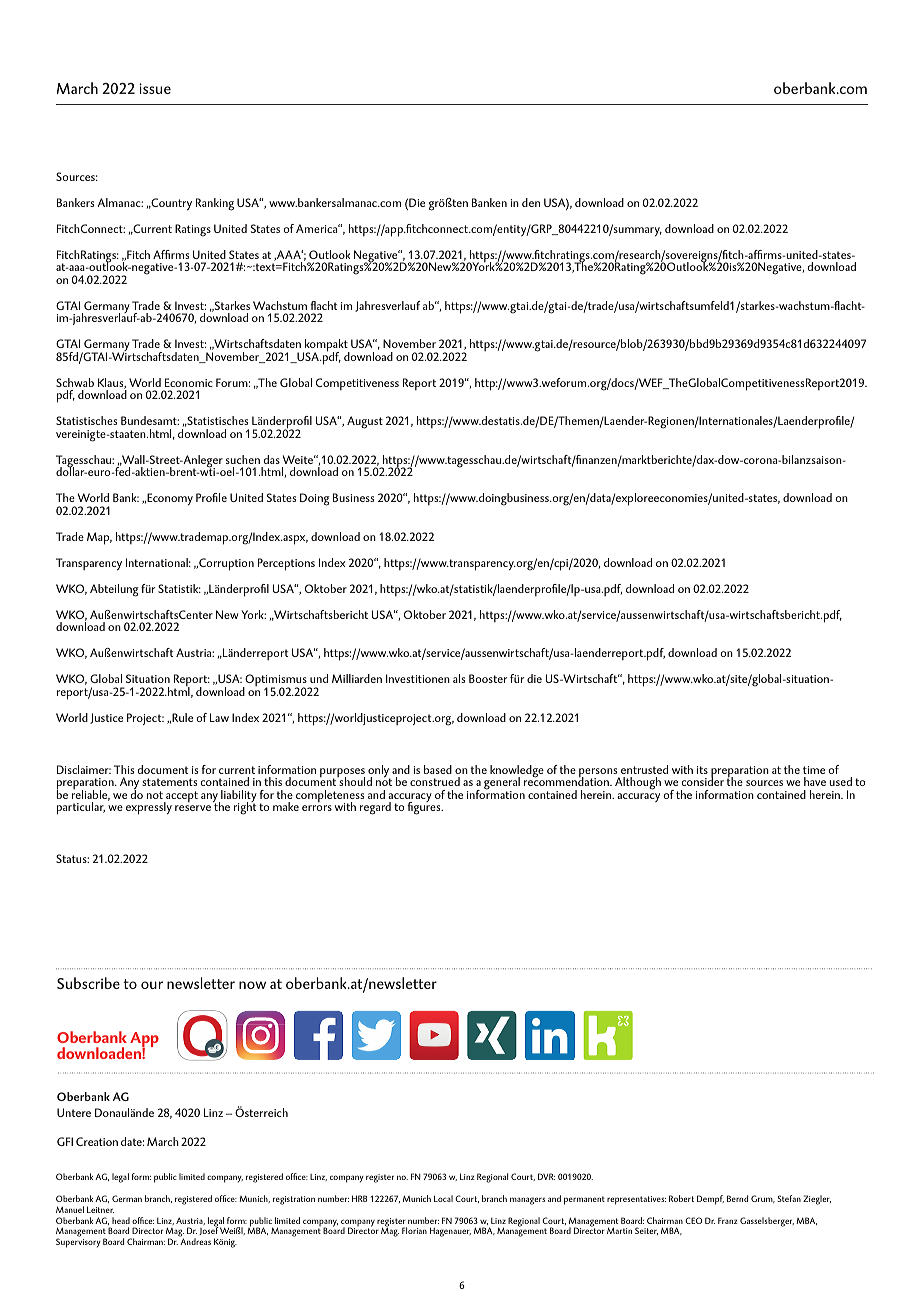 The width and height of the screenshot is (924, 1308). I want to click on Local, so click(443, 1198).
